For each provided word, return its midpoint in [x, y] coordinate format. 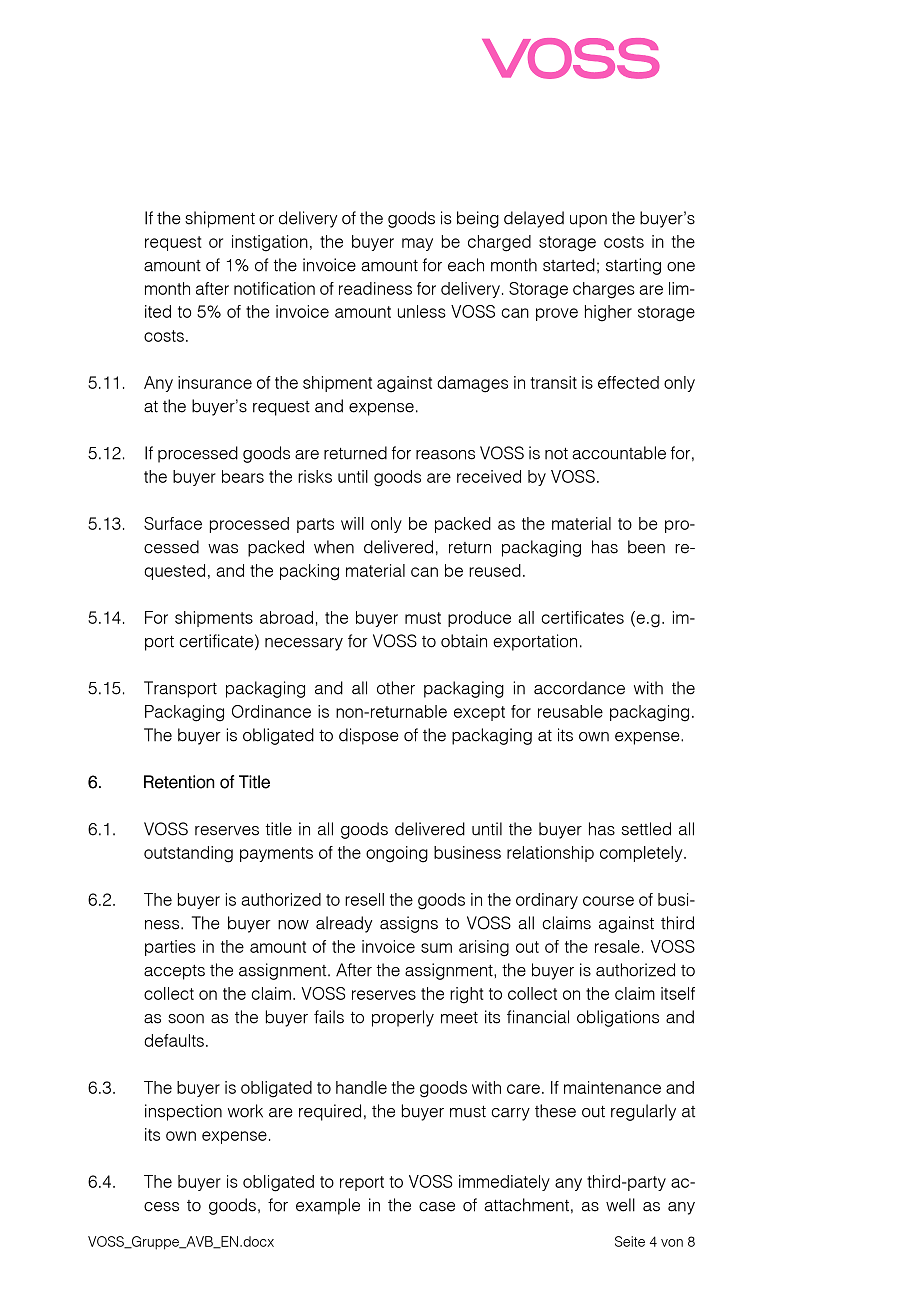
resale [617, 946]
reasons [445, 455]
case [437, 1207]
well [620, 1205]
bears [243, 476]
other [396, 688]
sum [436, 948]
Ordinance [271, 711]
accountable [619, 453]
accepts [174, 972]
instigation [270, 243]
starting [633, 266]
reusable [570, 711]
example [328, 1206]
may [417, 244]
